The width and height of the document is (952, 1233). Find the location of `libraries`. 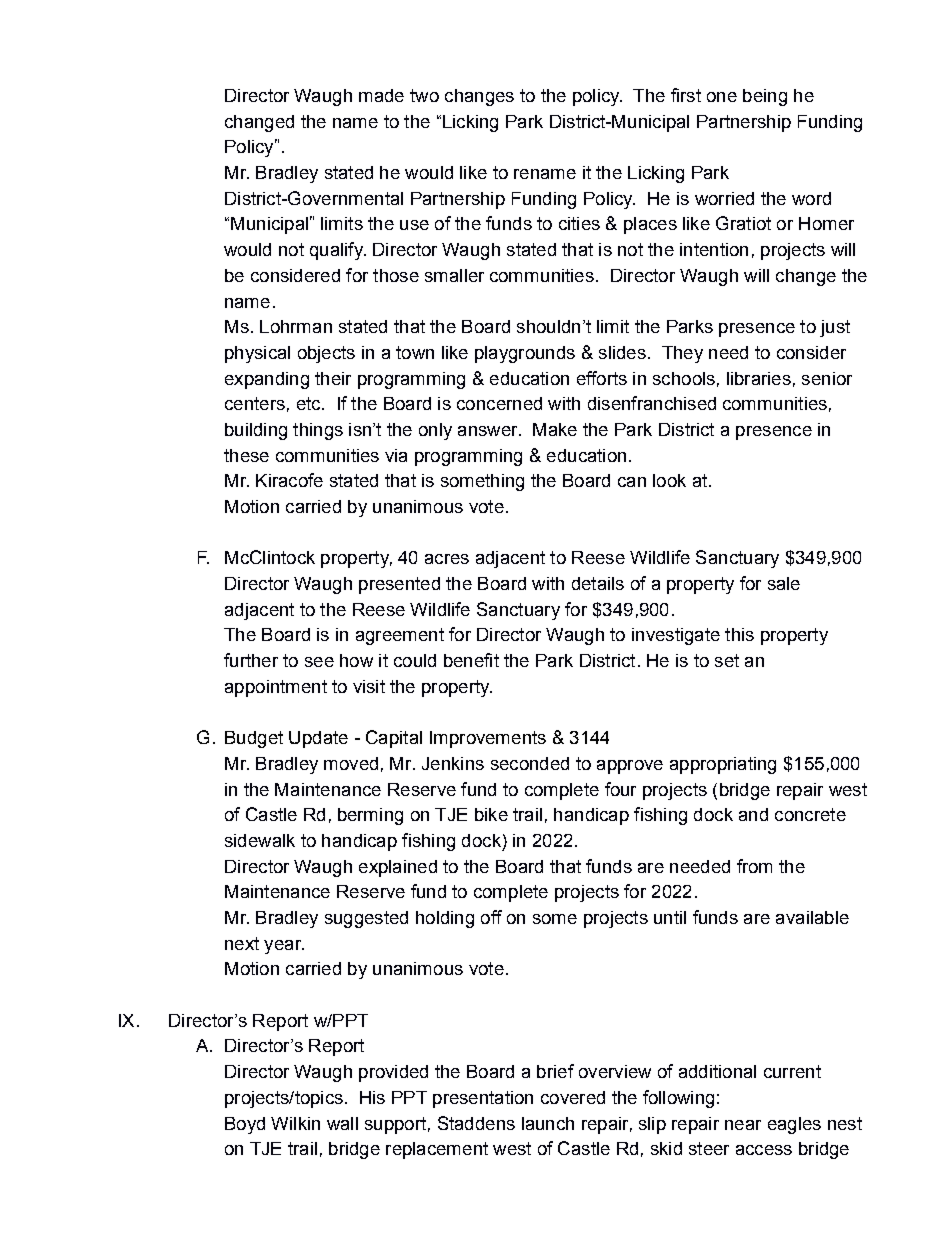

libraries is located at coordinates (759, 378).
